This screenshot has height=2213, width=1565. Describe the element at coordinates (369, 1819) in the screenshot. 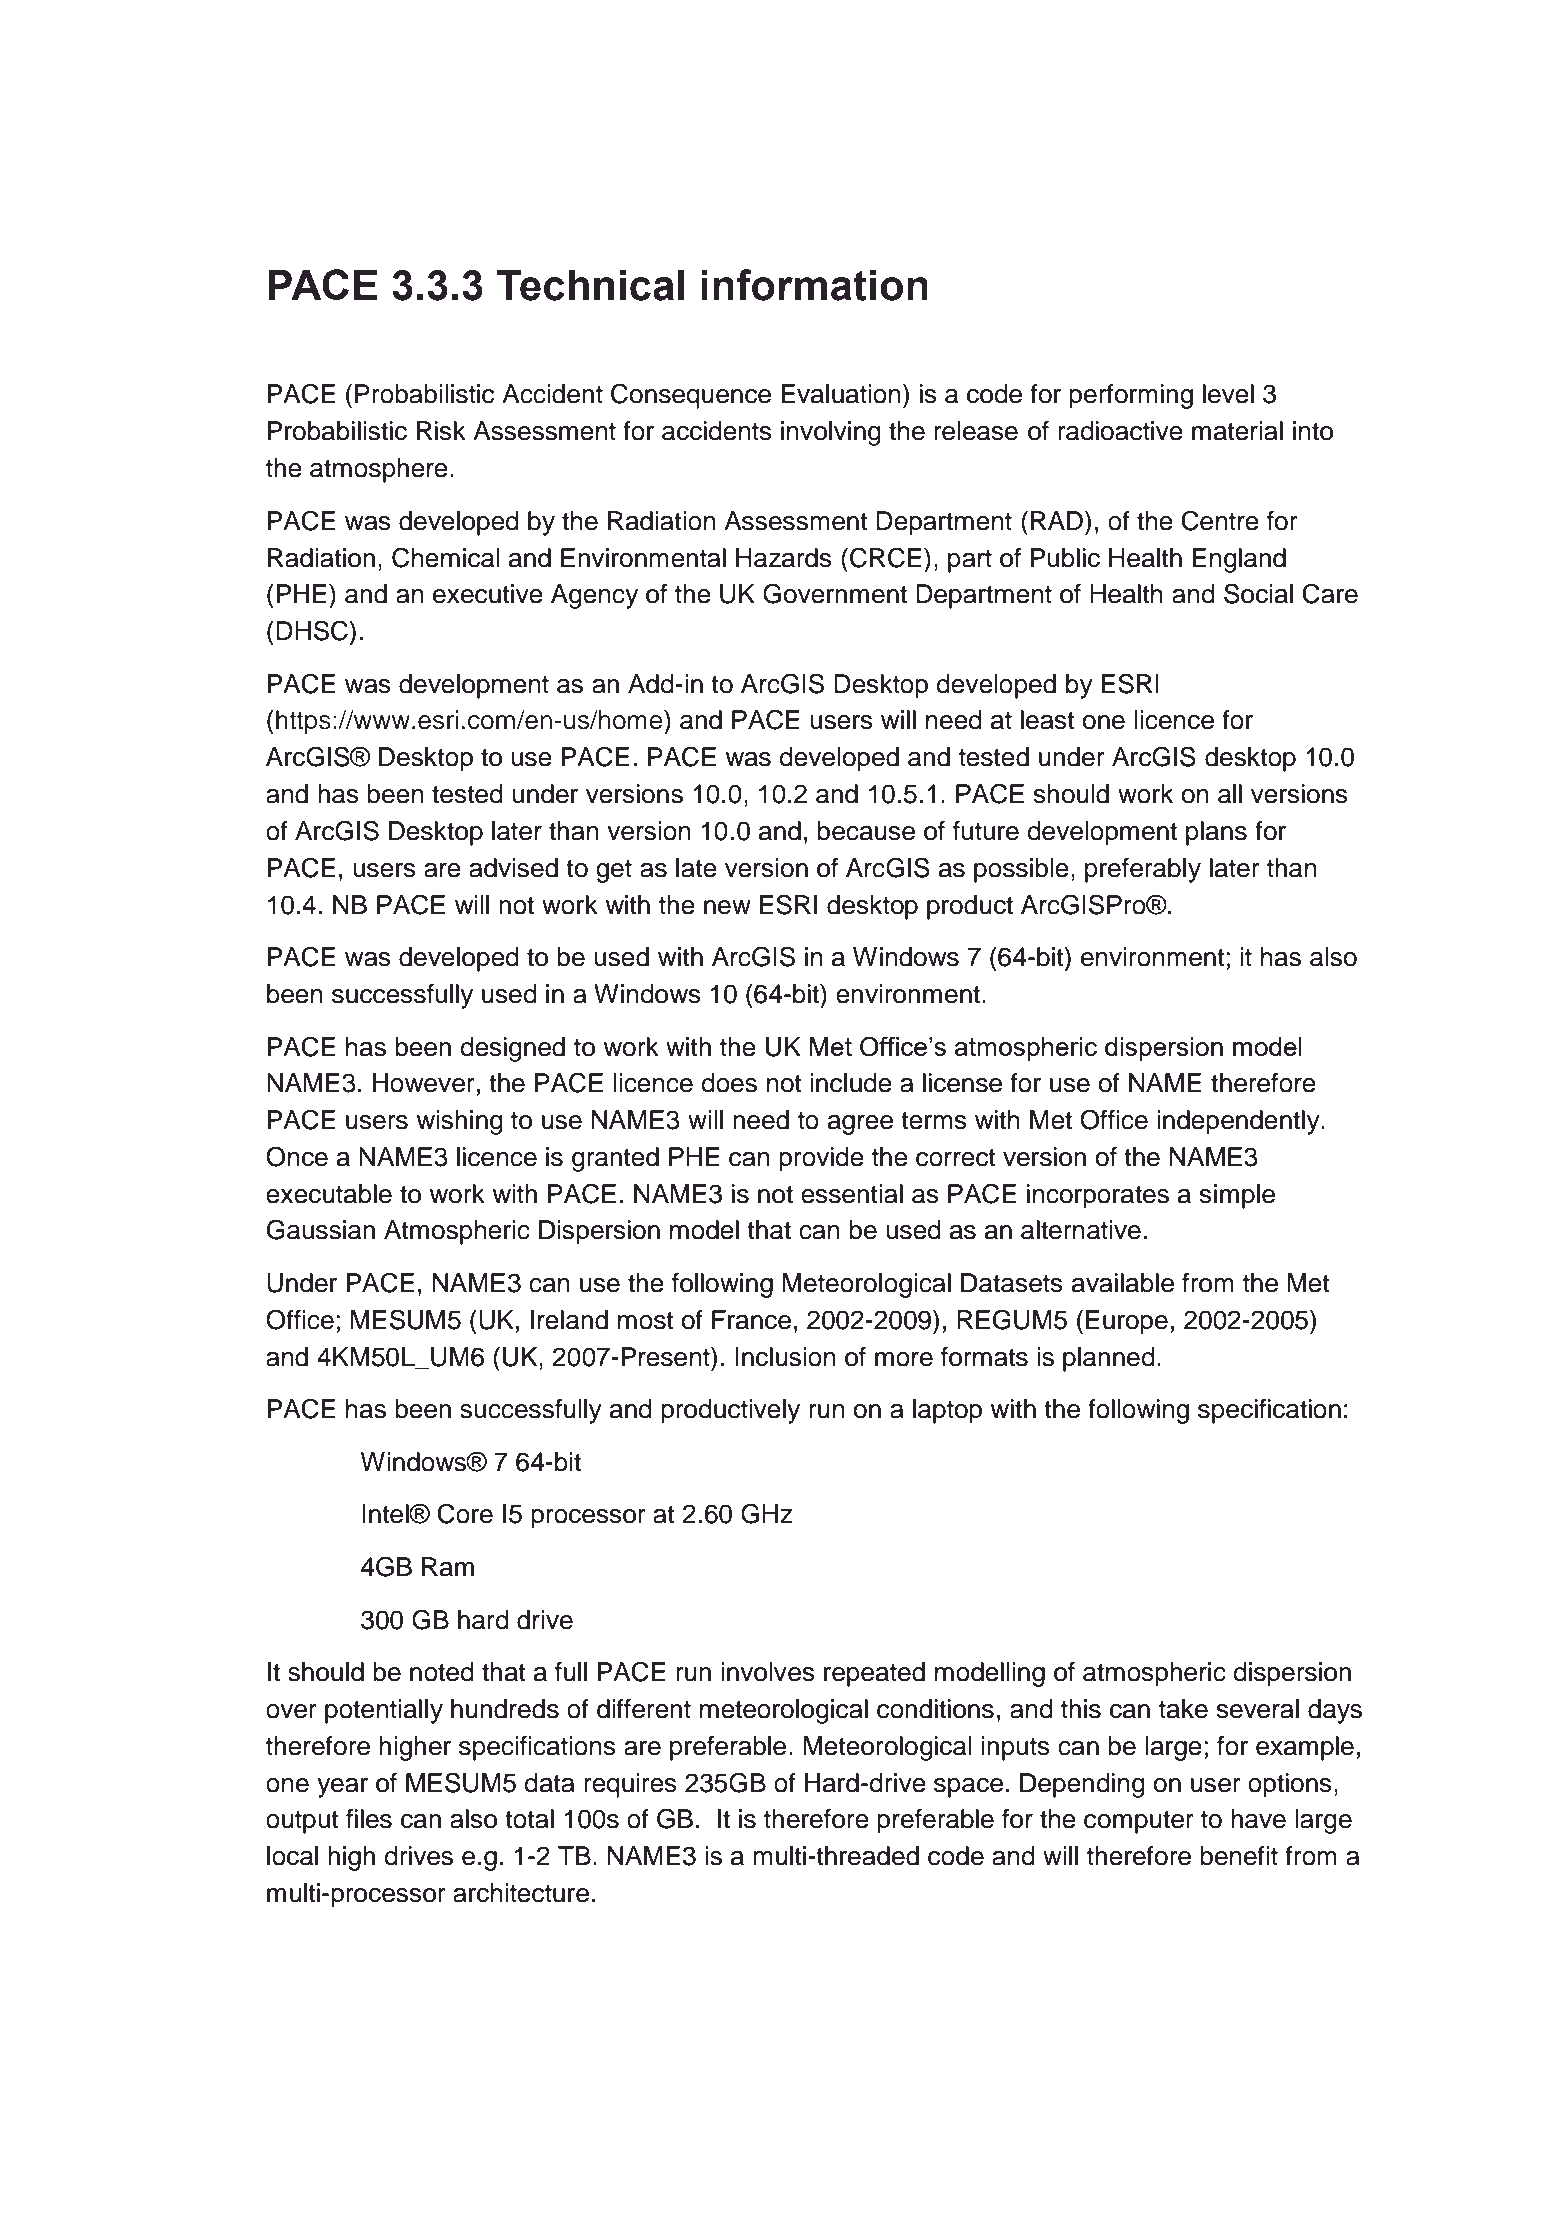

I see `files` at that location.
